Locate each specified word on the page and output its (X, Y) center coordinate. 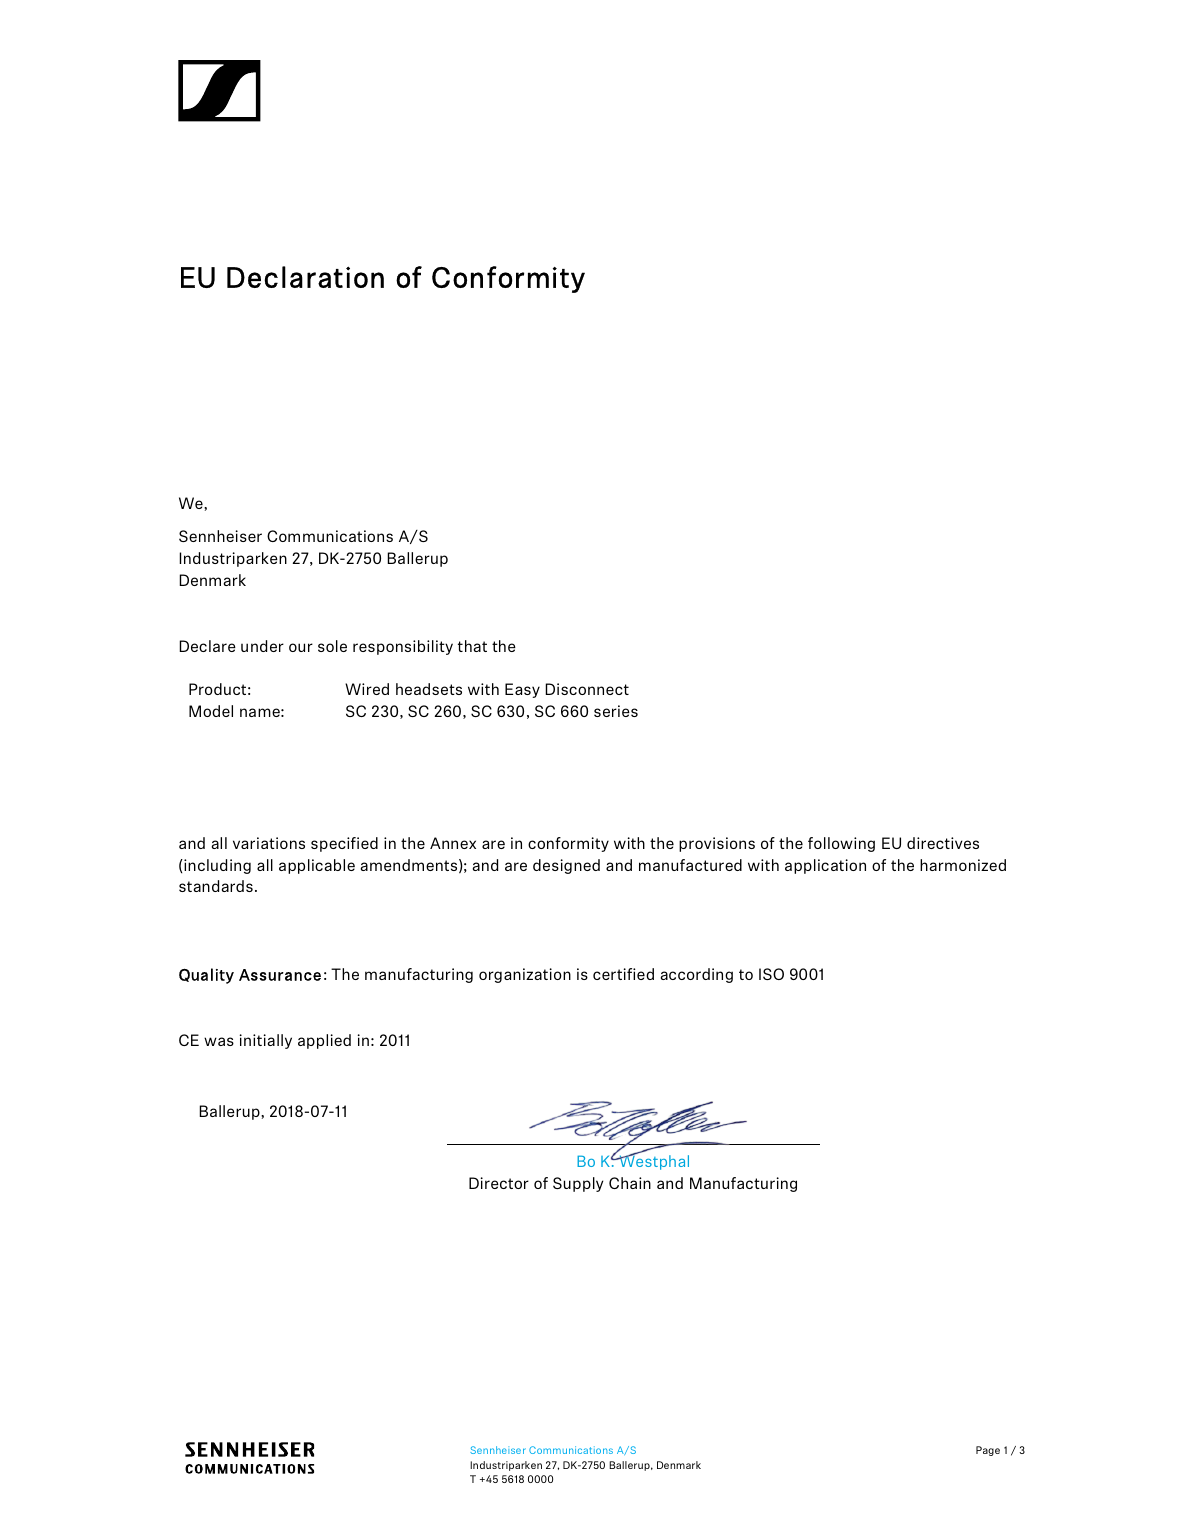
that (472, 646)
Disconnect (587, 689)
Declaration (305, 277)
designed (566, 866)
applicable (317, 866)
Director (499, 1183)
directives (943, 843)
